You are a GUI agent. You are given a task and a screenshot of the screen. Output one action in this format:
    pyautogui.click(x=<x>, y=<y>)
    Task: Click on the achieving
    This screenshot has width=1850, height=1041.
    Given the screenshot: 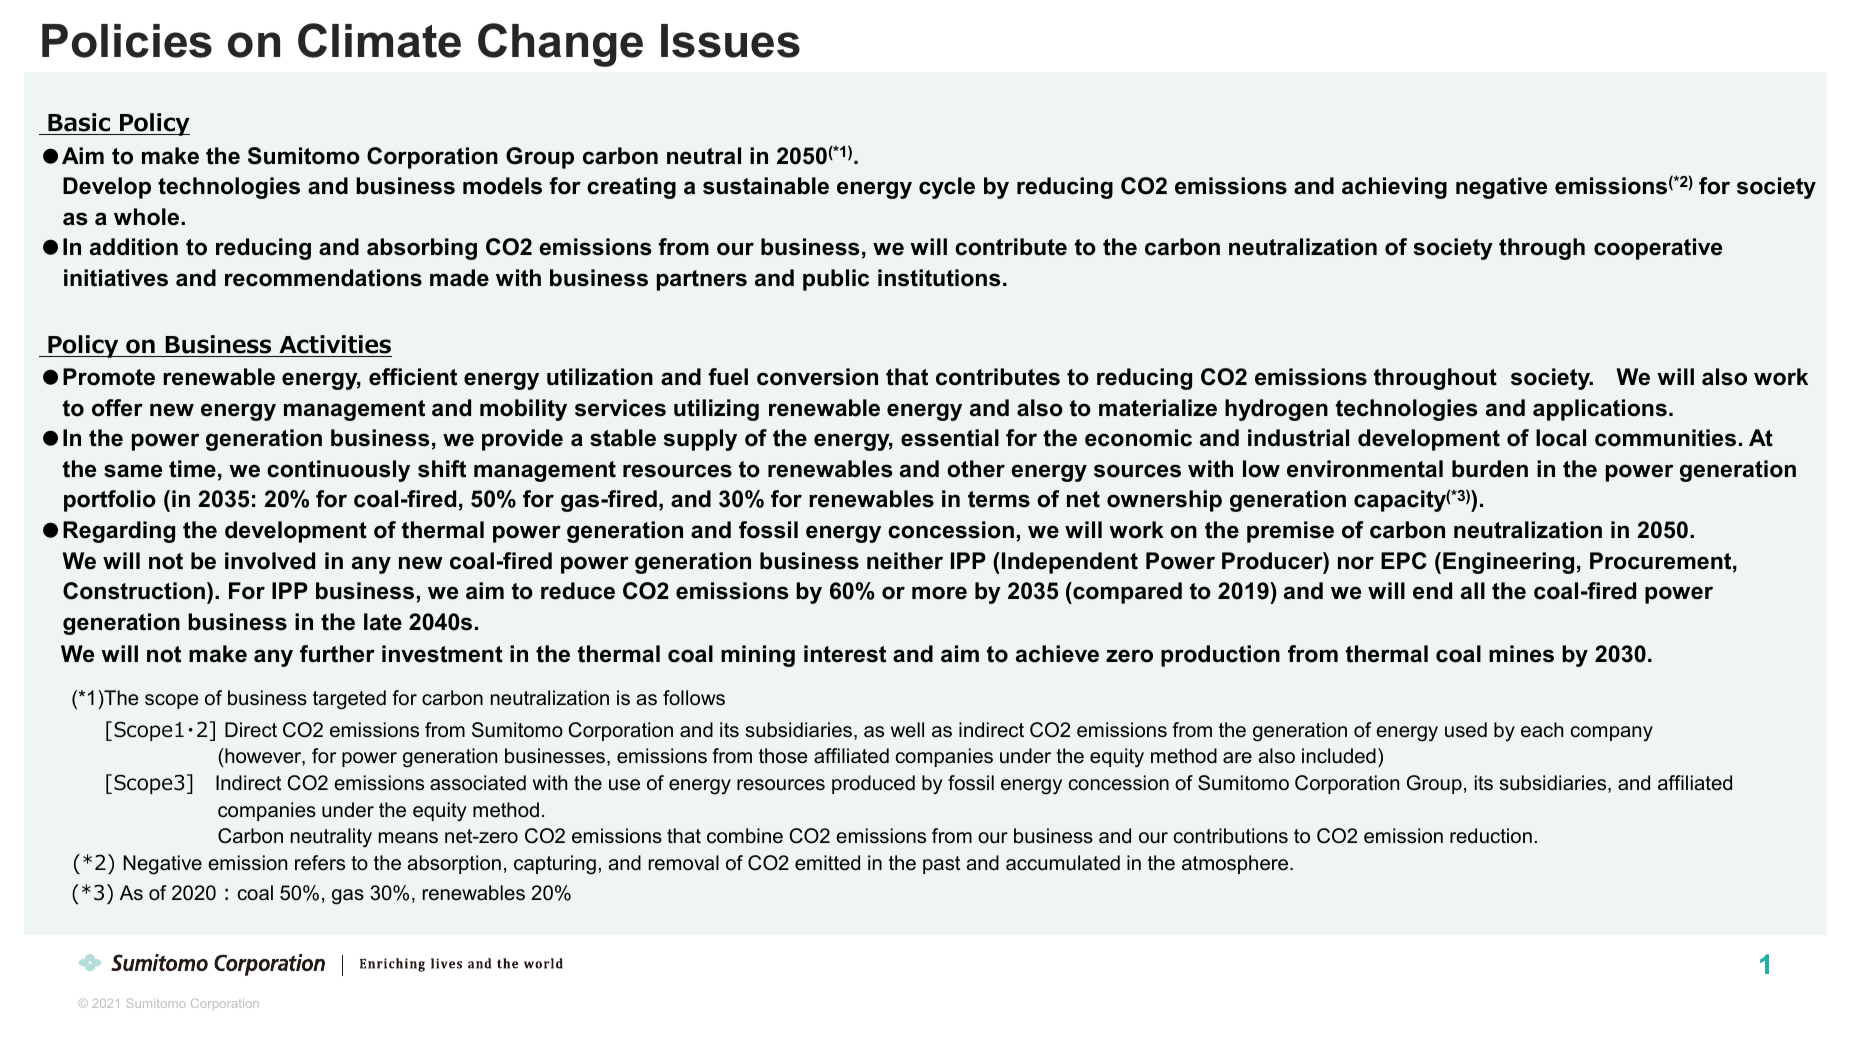 What is the action you would take?
    pyautogui.click(x=1394, y=188)
